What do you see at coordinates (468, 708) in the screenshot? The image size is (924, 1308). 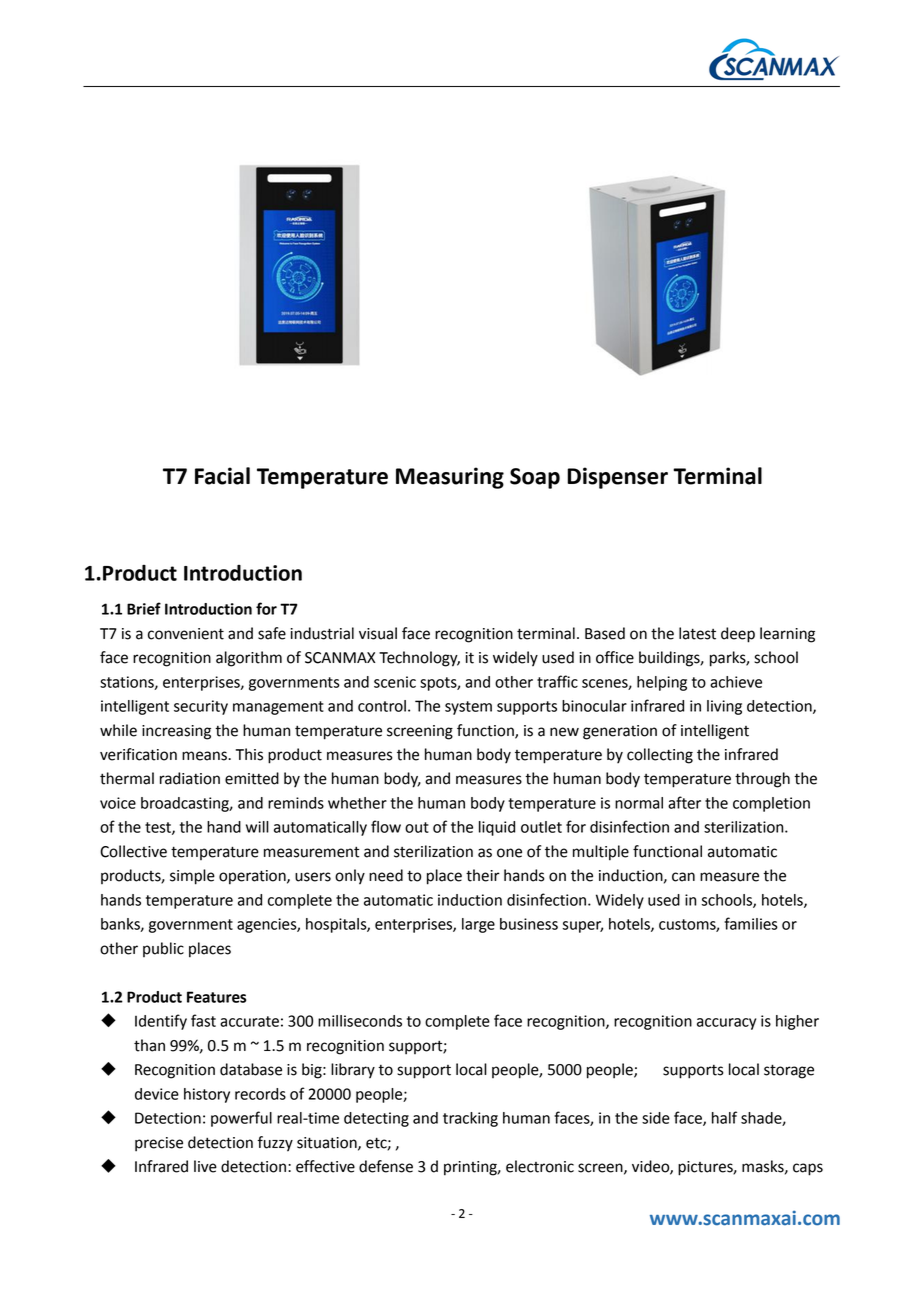 I see `system` at bounding box center [468, 708].
